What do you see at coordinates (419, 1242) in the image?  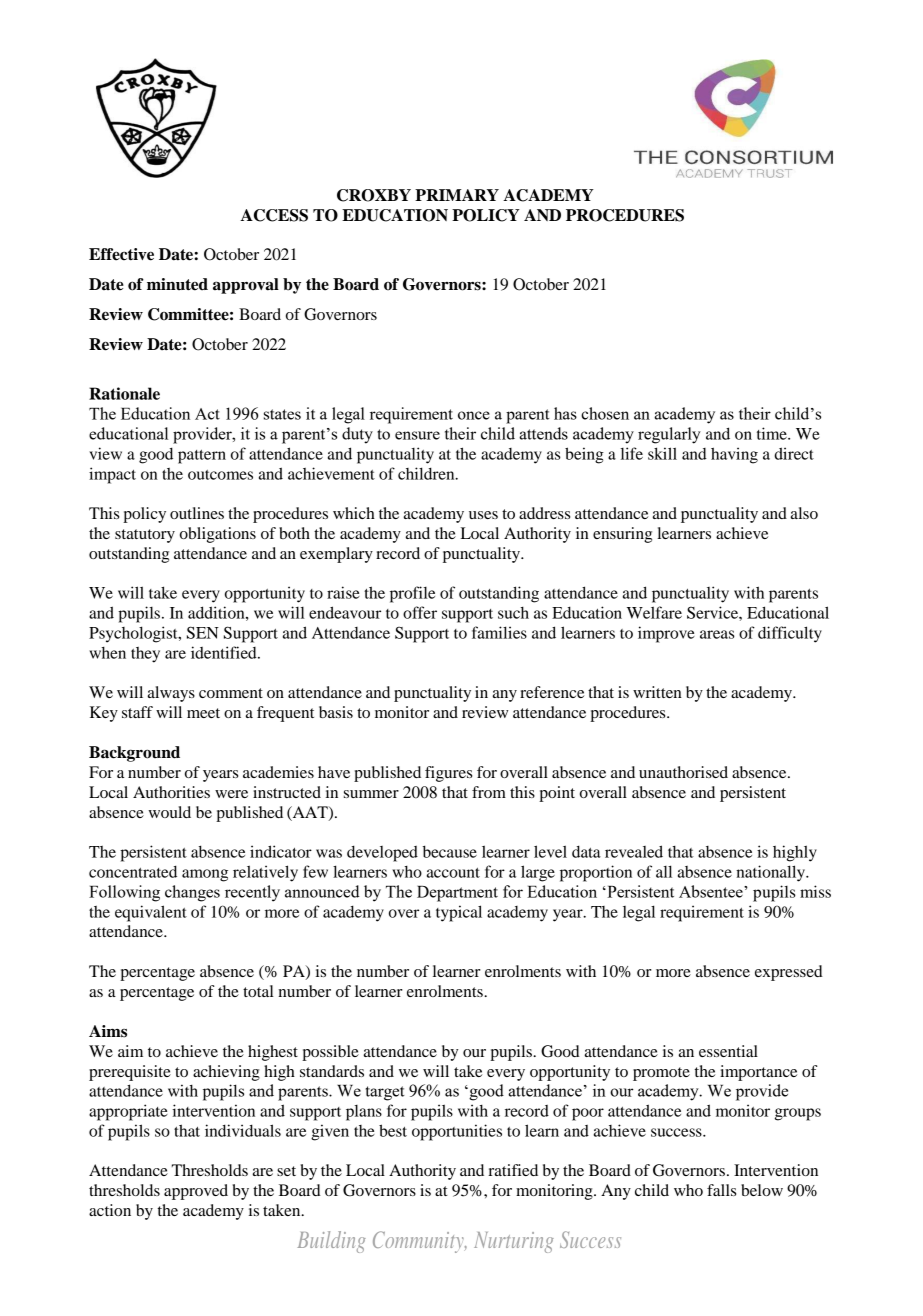 I see `Community` at bounding box center [419, 1242].
